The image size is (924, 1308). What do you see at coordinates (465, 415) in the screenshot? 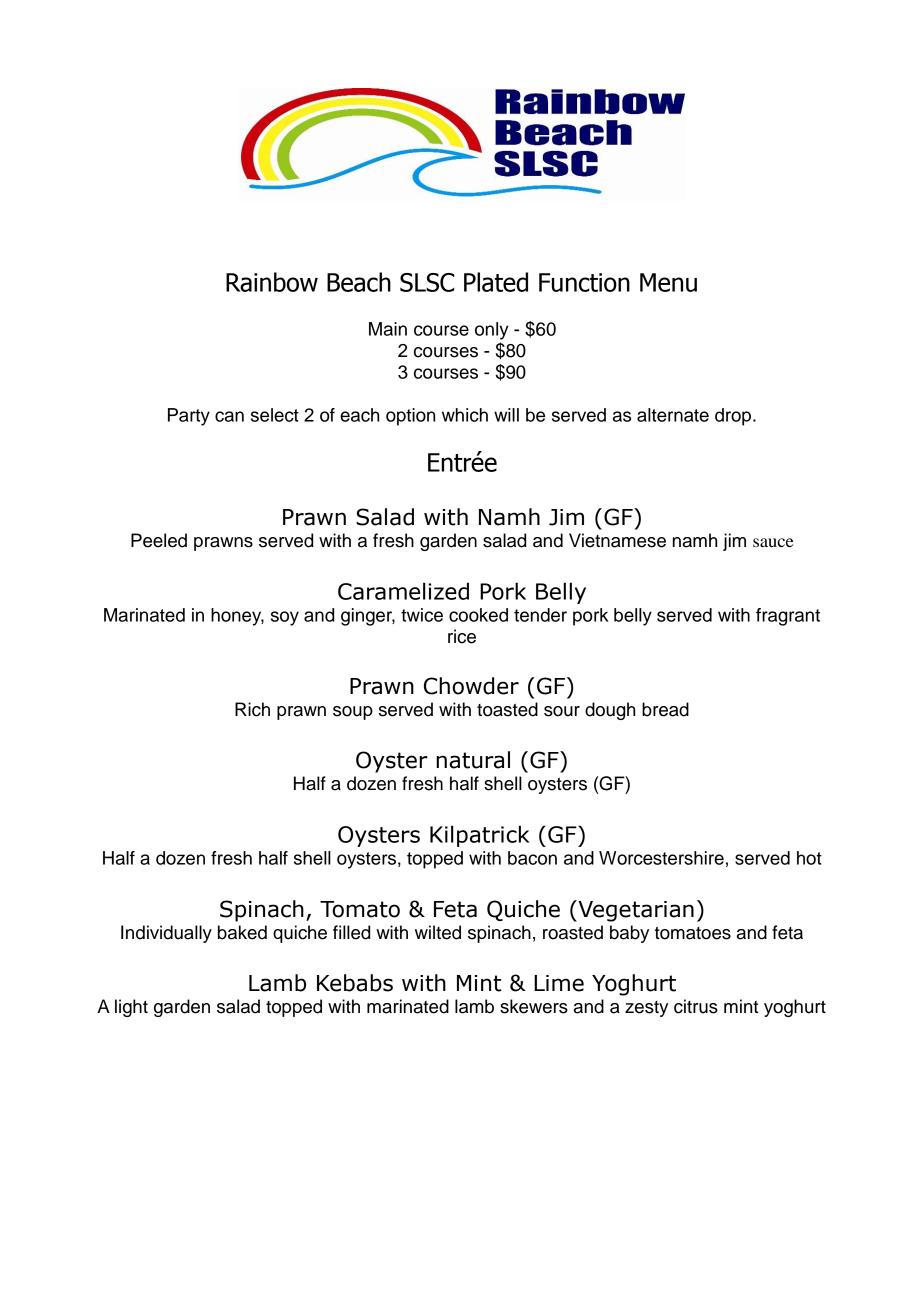
I see `which` at bounding box center [465, 415].
